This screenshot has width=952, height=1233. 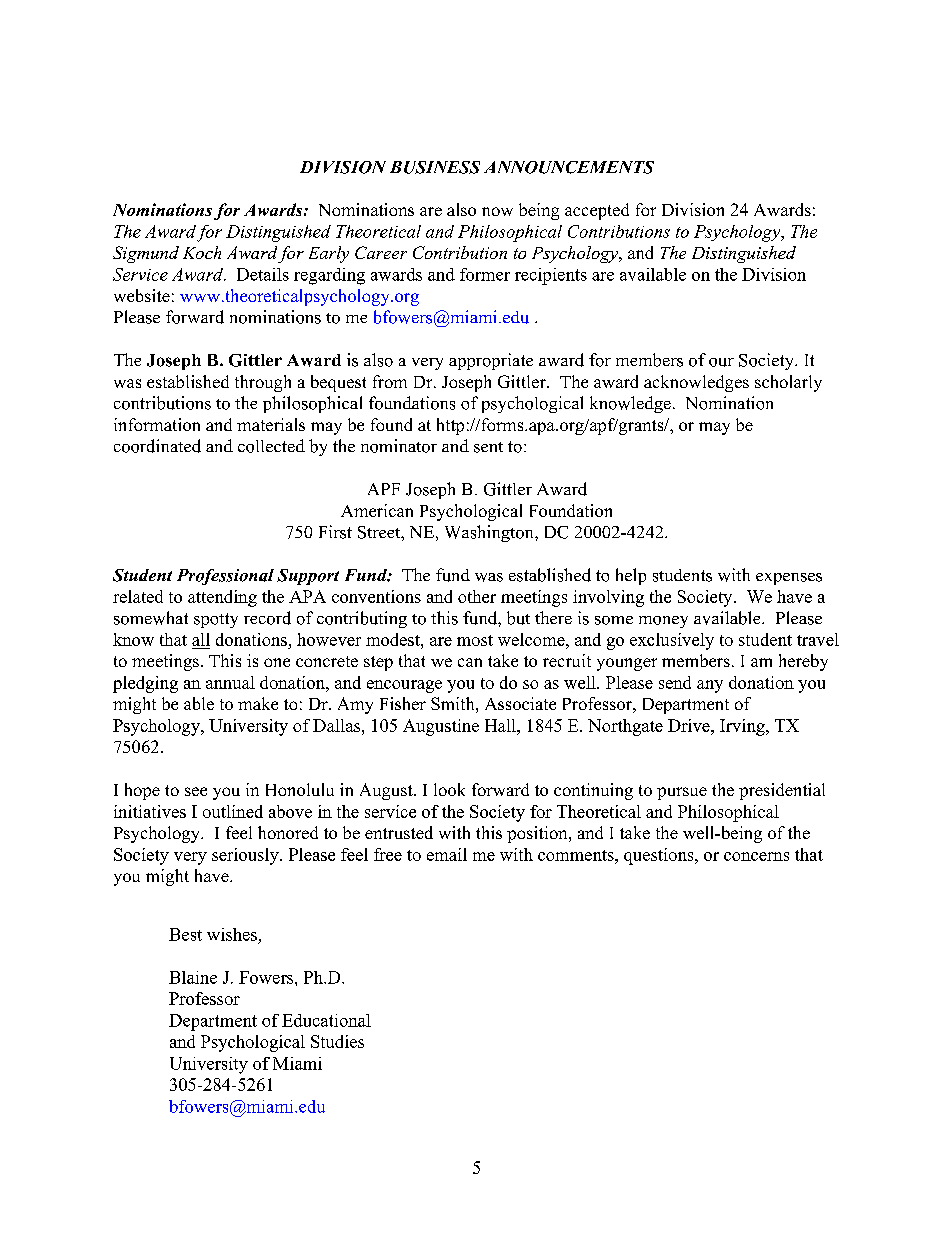 I want to click on accepted, so click(x=597, y=211).
